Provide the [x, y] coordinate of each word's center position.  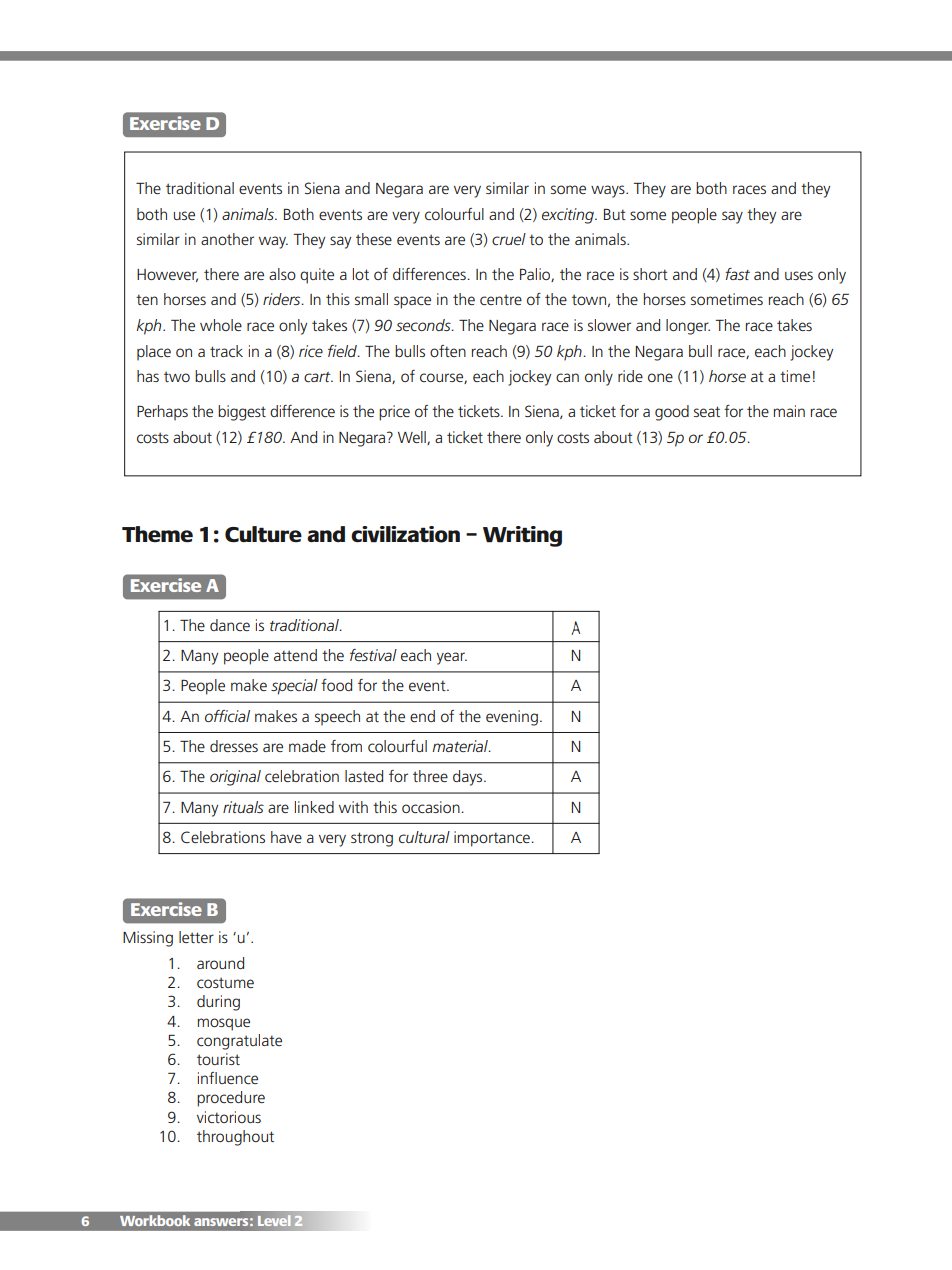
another [227, 239]
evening [512, 718]
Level [274, 1220]
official [227, 716]
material [461, 746]
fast [737, 274]
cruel [509, 239]
